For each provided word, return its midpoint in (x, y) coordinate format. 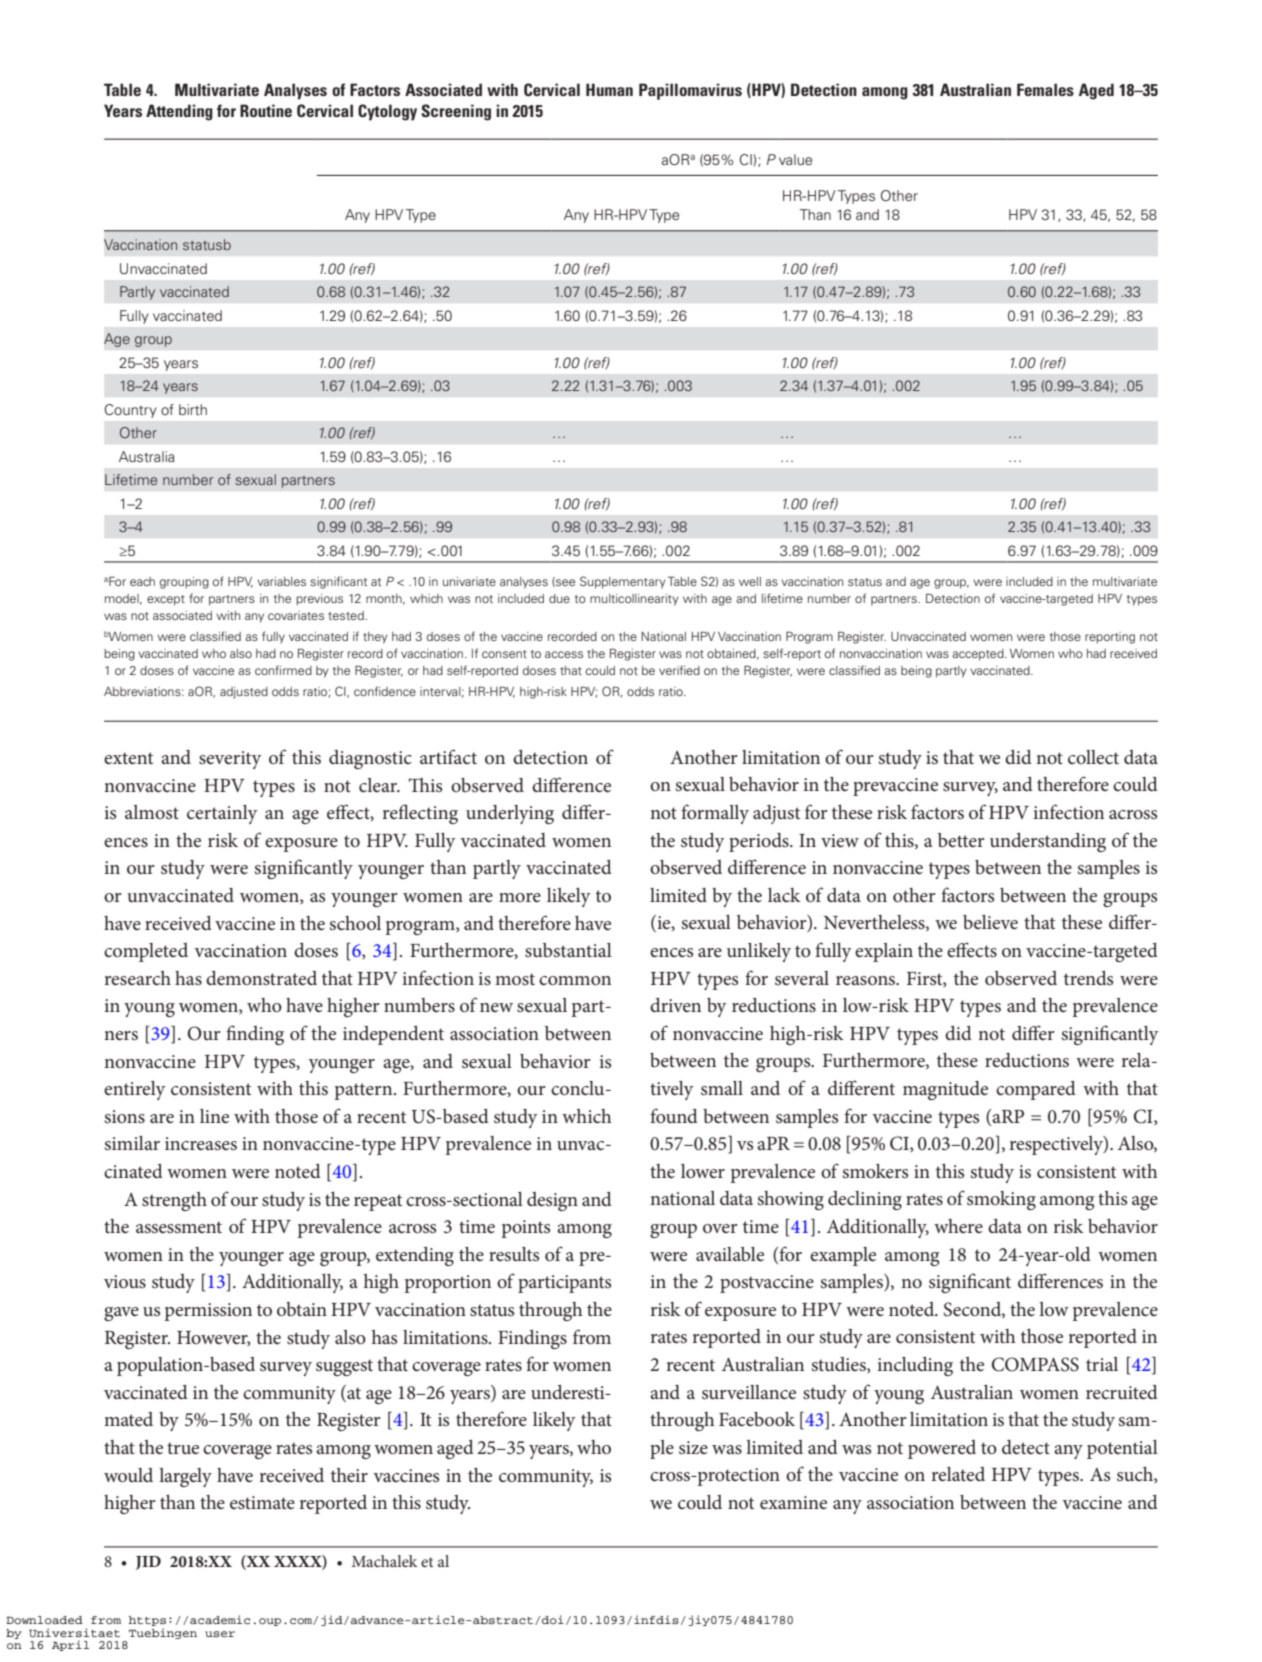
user (220, 1634)
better (961, 840)
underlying (510, 814)
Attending (179, 112)
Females (1045, 89)
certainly (222, 814)
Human (609, 89)
